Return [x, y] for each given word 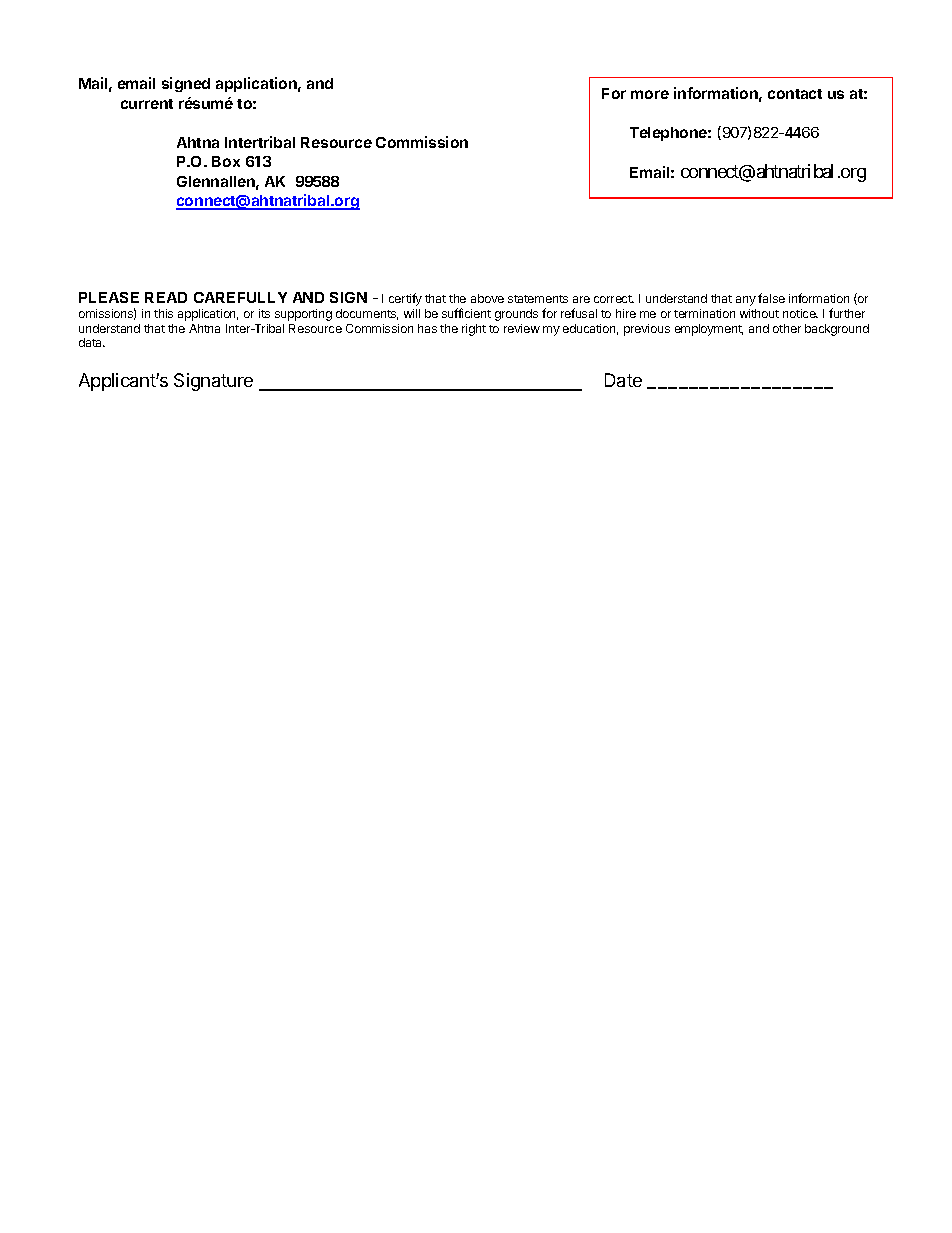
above [487, 298]
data [92, 342]
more [650, 94]
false [771, 298]
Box [226, 161]
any [746, 301]
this [163, 313]
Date [623, 380]
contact [795, 94]
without [759, 313]
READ [166, 297]
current [147, 104]
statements [538, 299]
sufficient [466, 313]
